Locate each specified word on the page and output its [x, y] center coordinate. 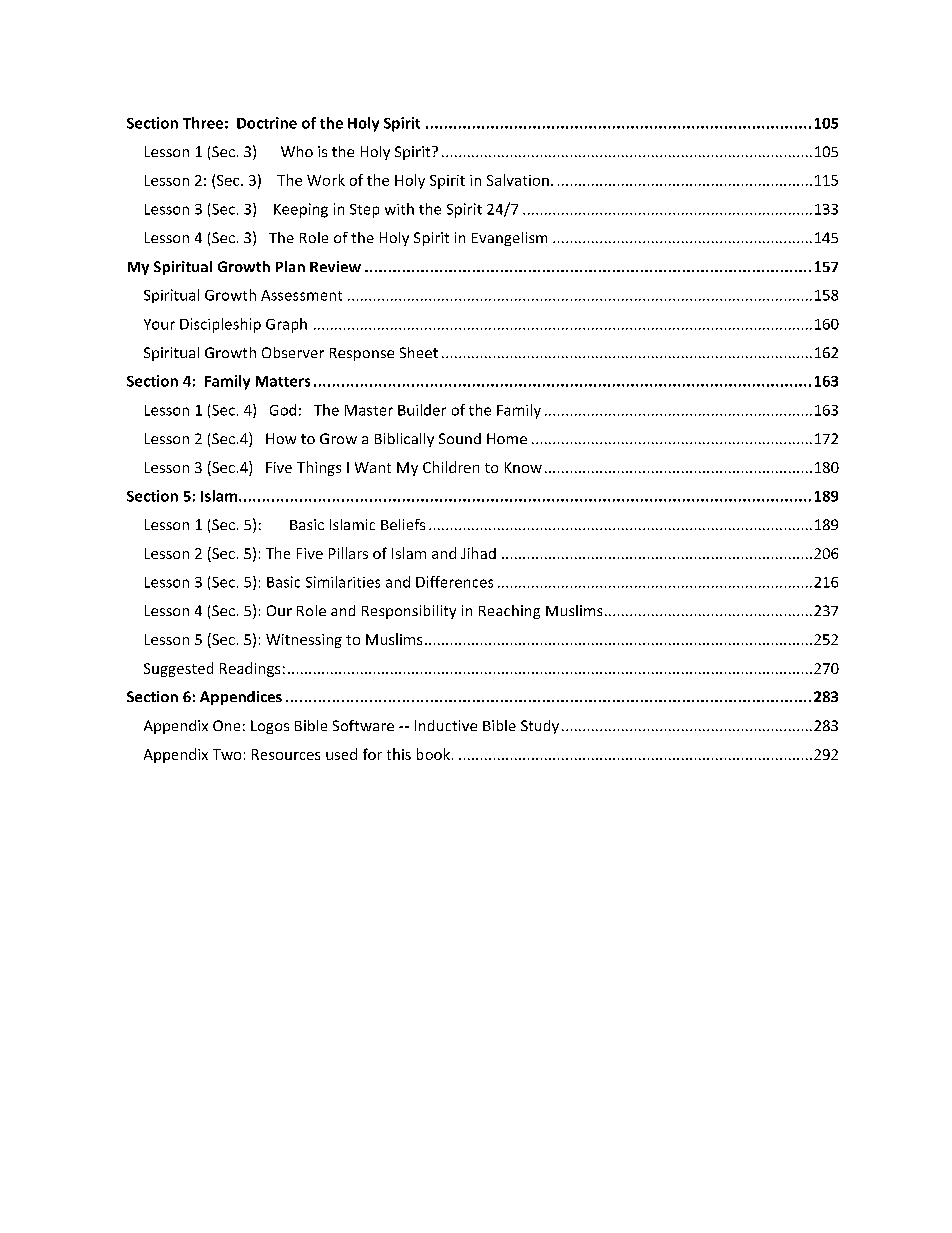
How [281, 438]
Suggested [178, 669]
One [226, 725]
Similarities [343, 582]
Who [297, 151]
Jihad [478, 553]
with [399, 209]
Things [319, 468]
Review [335, 266]
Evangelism [509, 239]
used [341, 754]
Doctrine [267, 123]
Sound [460, 438]
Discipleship [220, 325]
